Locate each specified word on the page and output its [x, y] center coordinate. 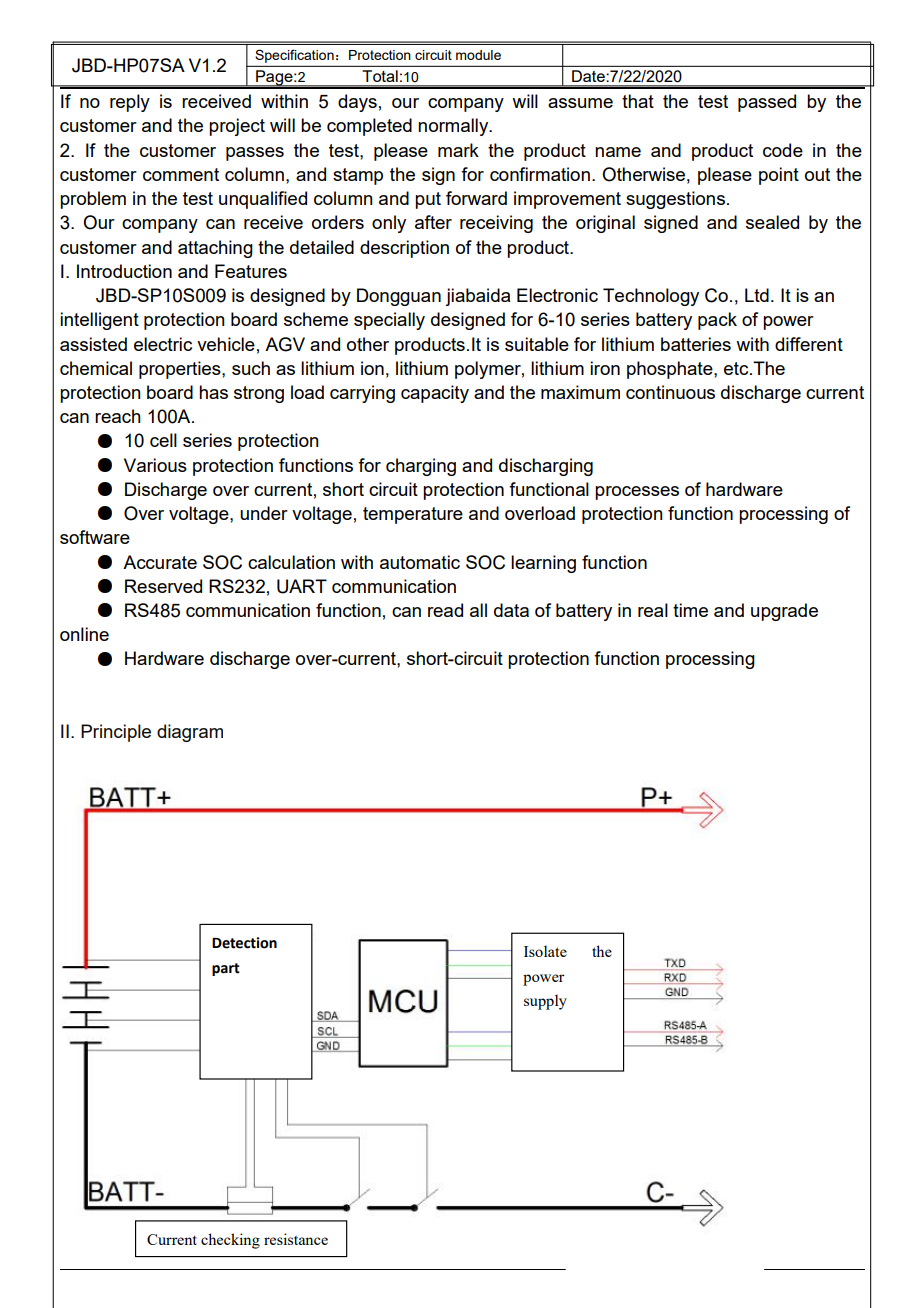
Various [155, 465]
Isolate [545, 951]
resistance [296, 1239]
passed [767, 103]
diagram [190, 733]
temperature [413, 515]
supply [545, 1002]
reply [130, 103]
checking [230, 1241]
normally [454, 127]
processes [637, 493]
